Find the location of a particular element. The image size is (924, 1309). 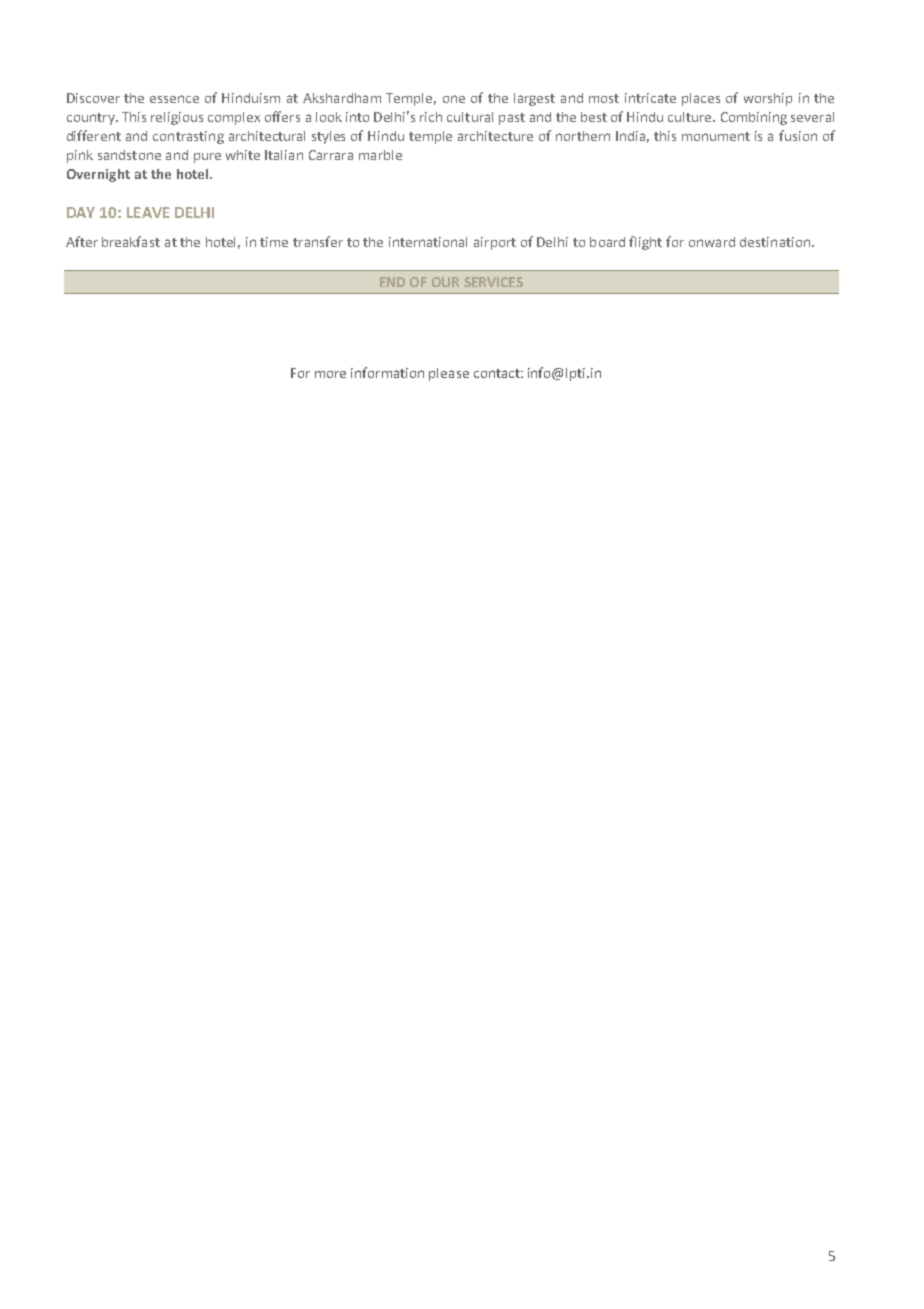

rich is located at coordinates (431, 117).
